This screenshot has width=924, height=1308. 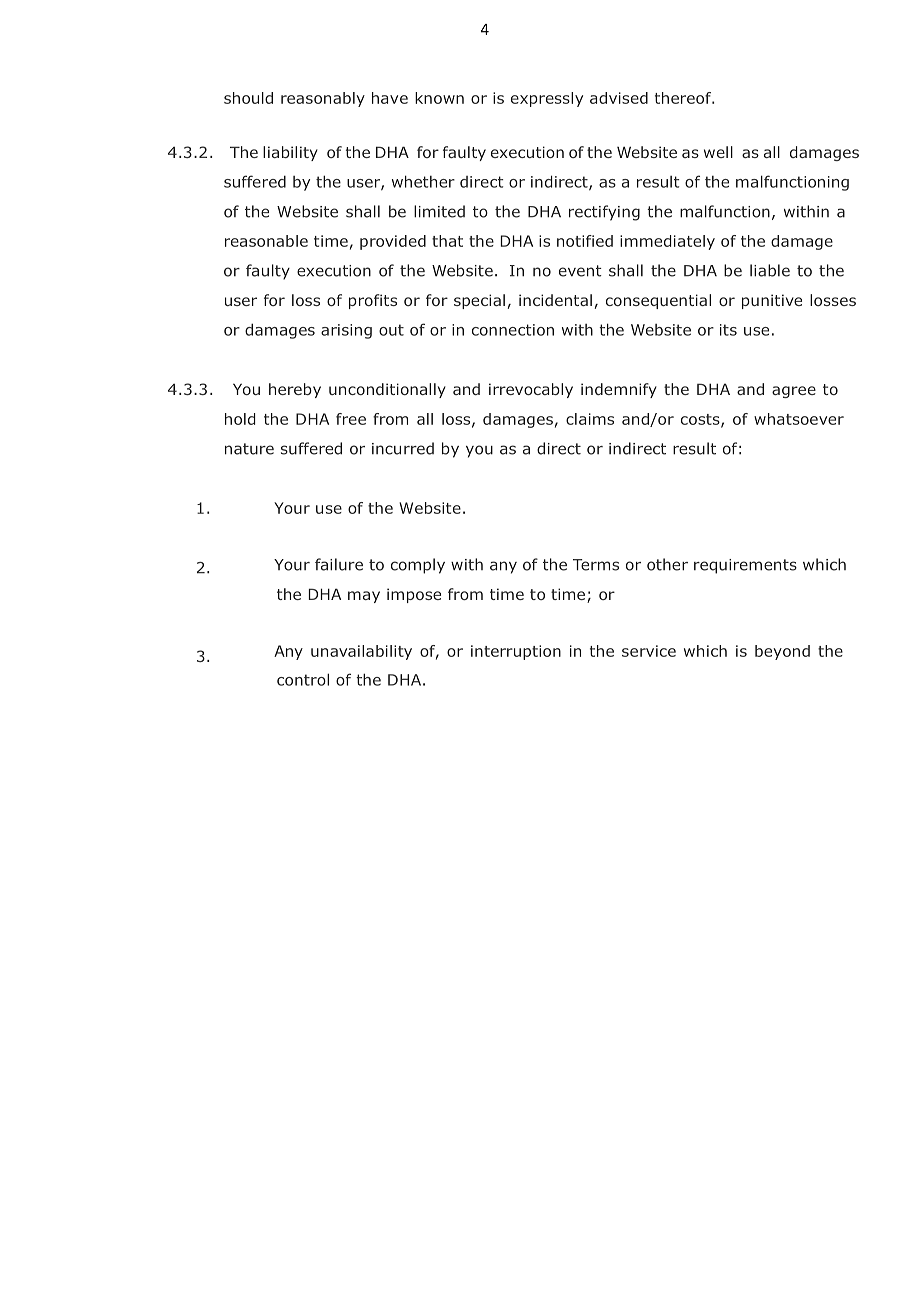 I want to click on control, so click(x=303, y=679).
